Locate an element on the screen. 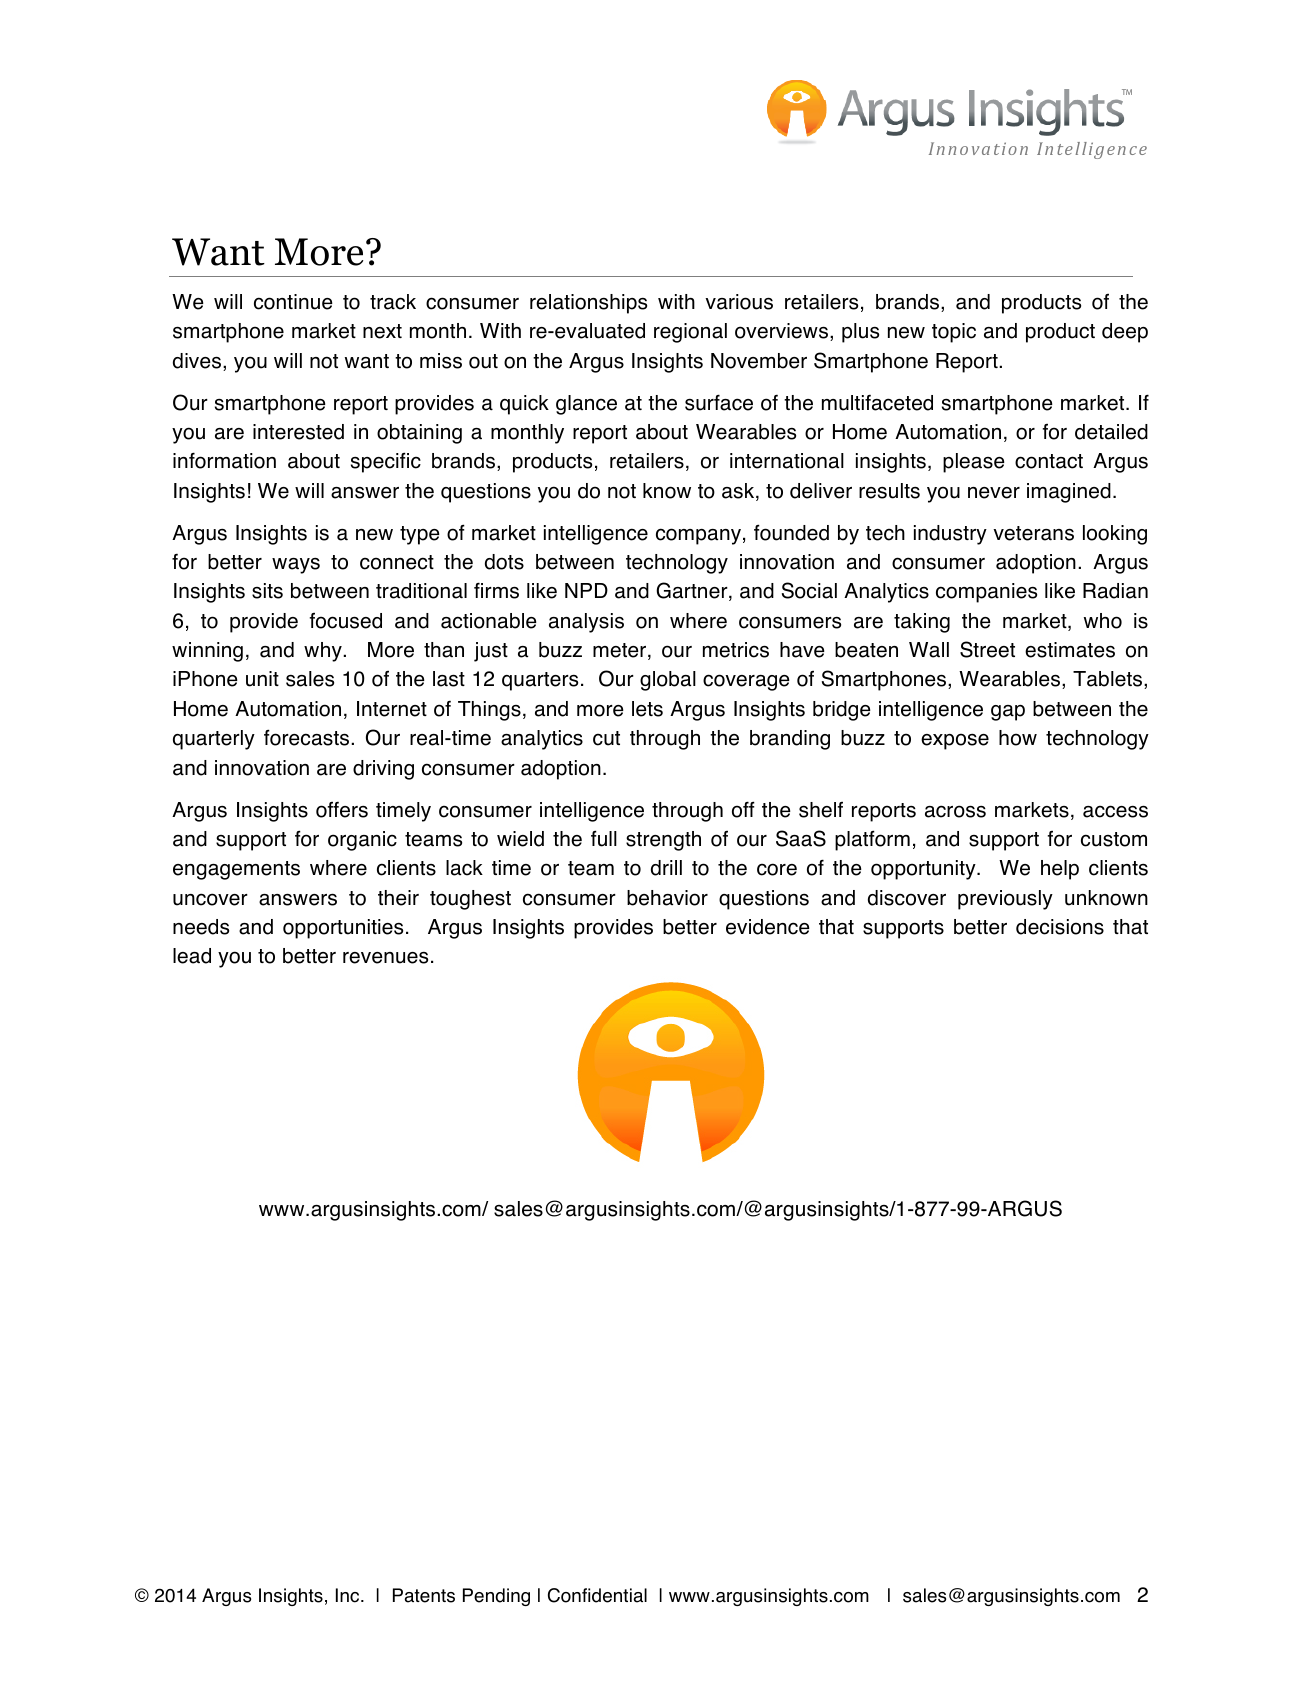 The image size is (1301, 1683). Confidential is located at coordinates (597, 1595).
